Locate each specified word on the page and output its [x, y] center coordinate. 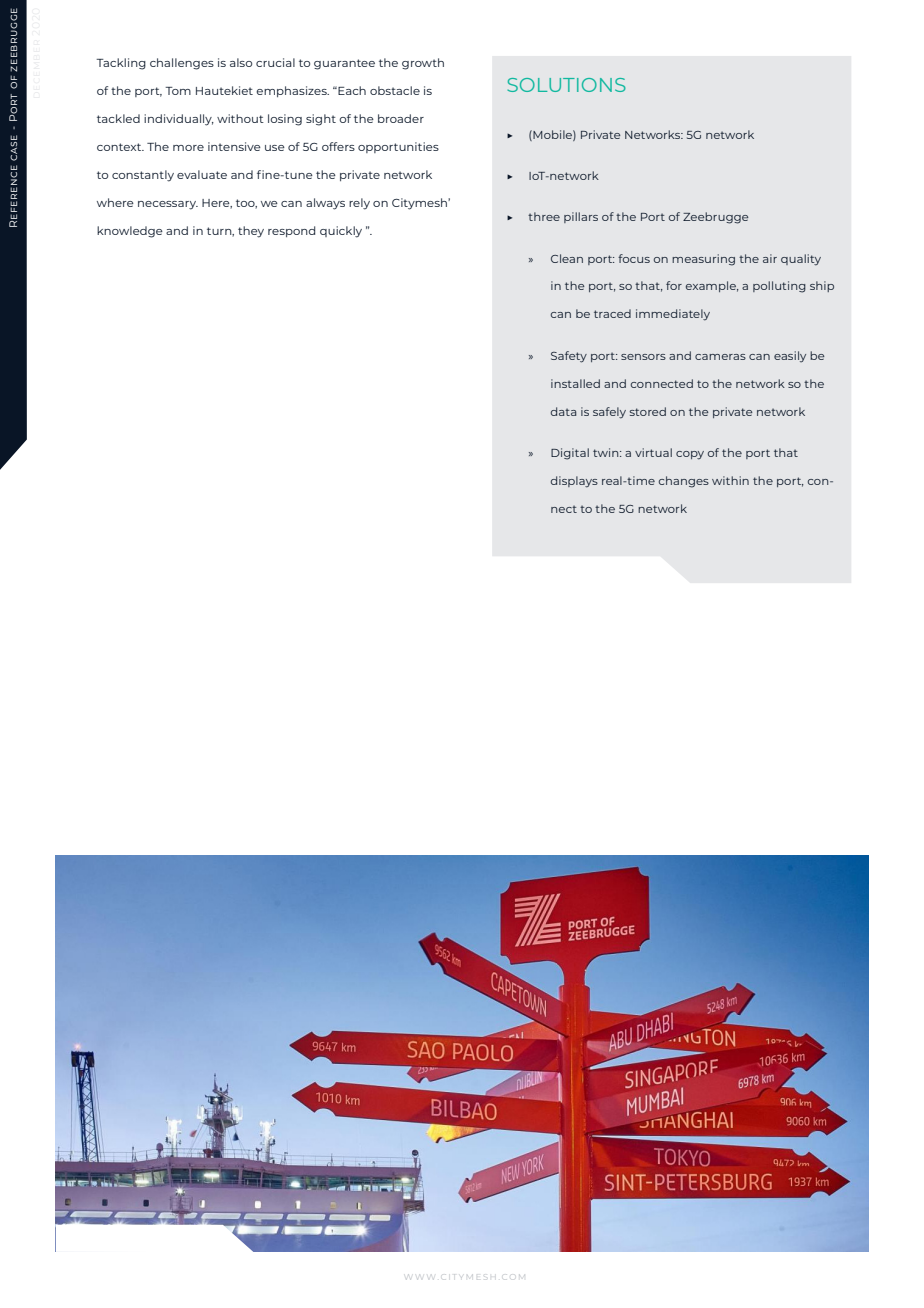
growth [423, 64]
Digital [570, 454]
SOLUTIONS [566, 85]
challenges [182, 64]
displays [574, 482]
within [730, 480]
